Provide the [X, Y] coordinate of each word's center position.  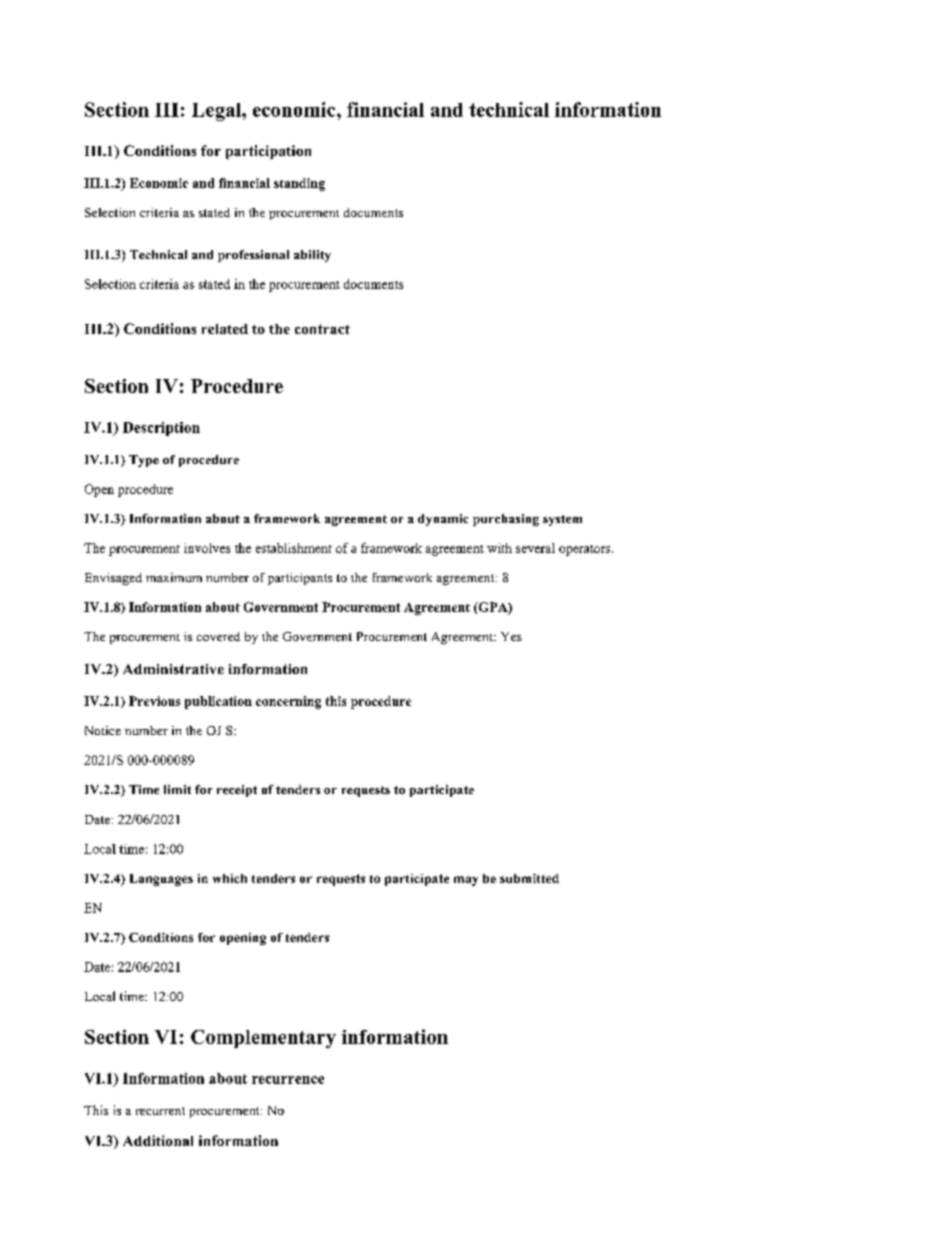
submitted [529, 878]
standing [299, 184]
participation [268, 152]
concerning [288, 702]
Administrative [173, 669]
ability [312, 256]
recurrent [160, 1111]
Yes [511, 636]
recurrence [288, 1080]
